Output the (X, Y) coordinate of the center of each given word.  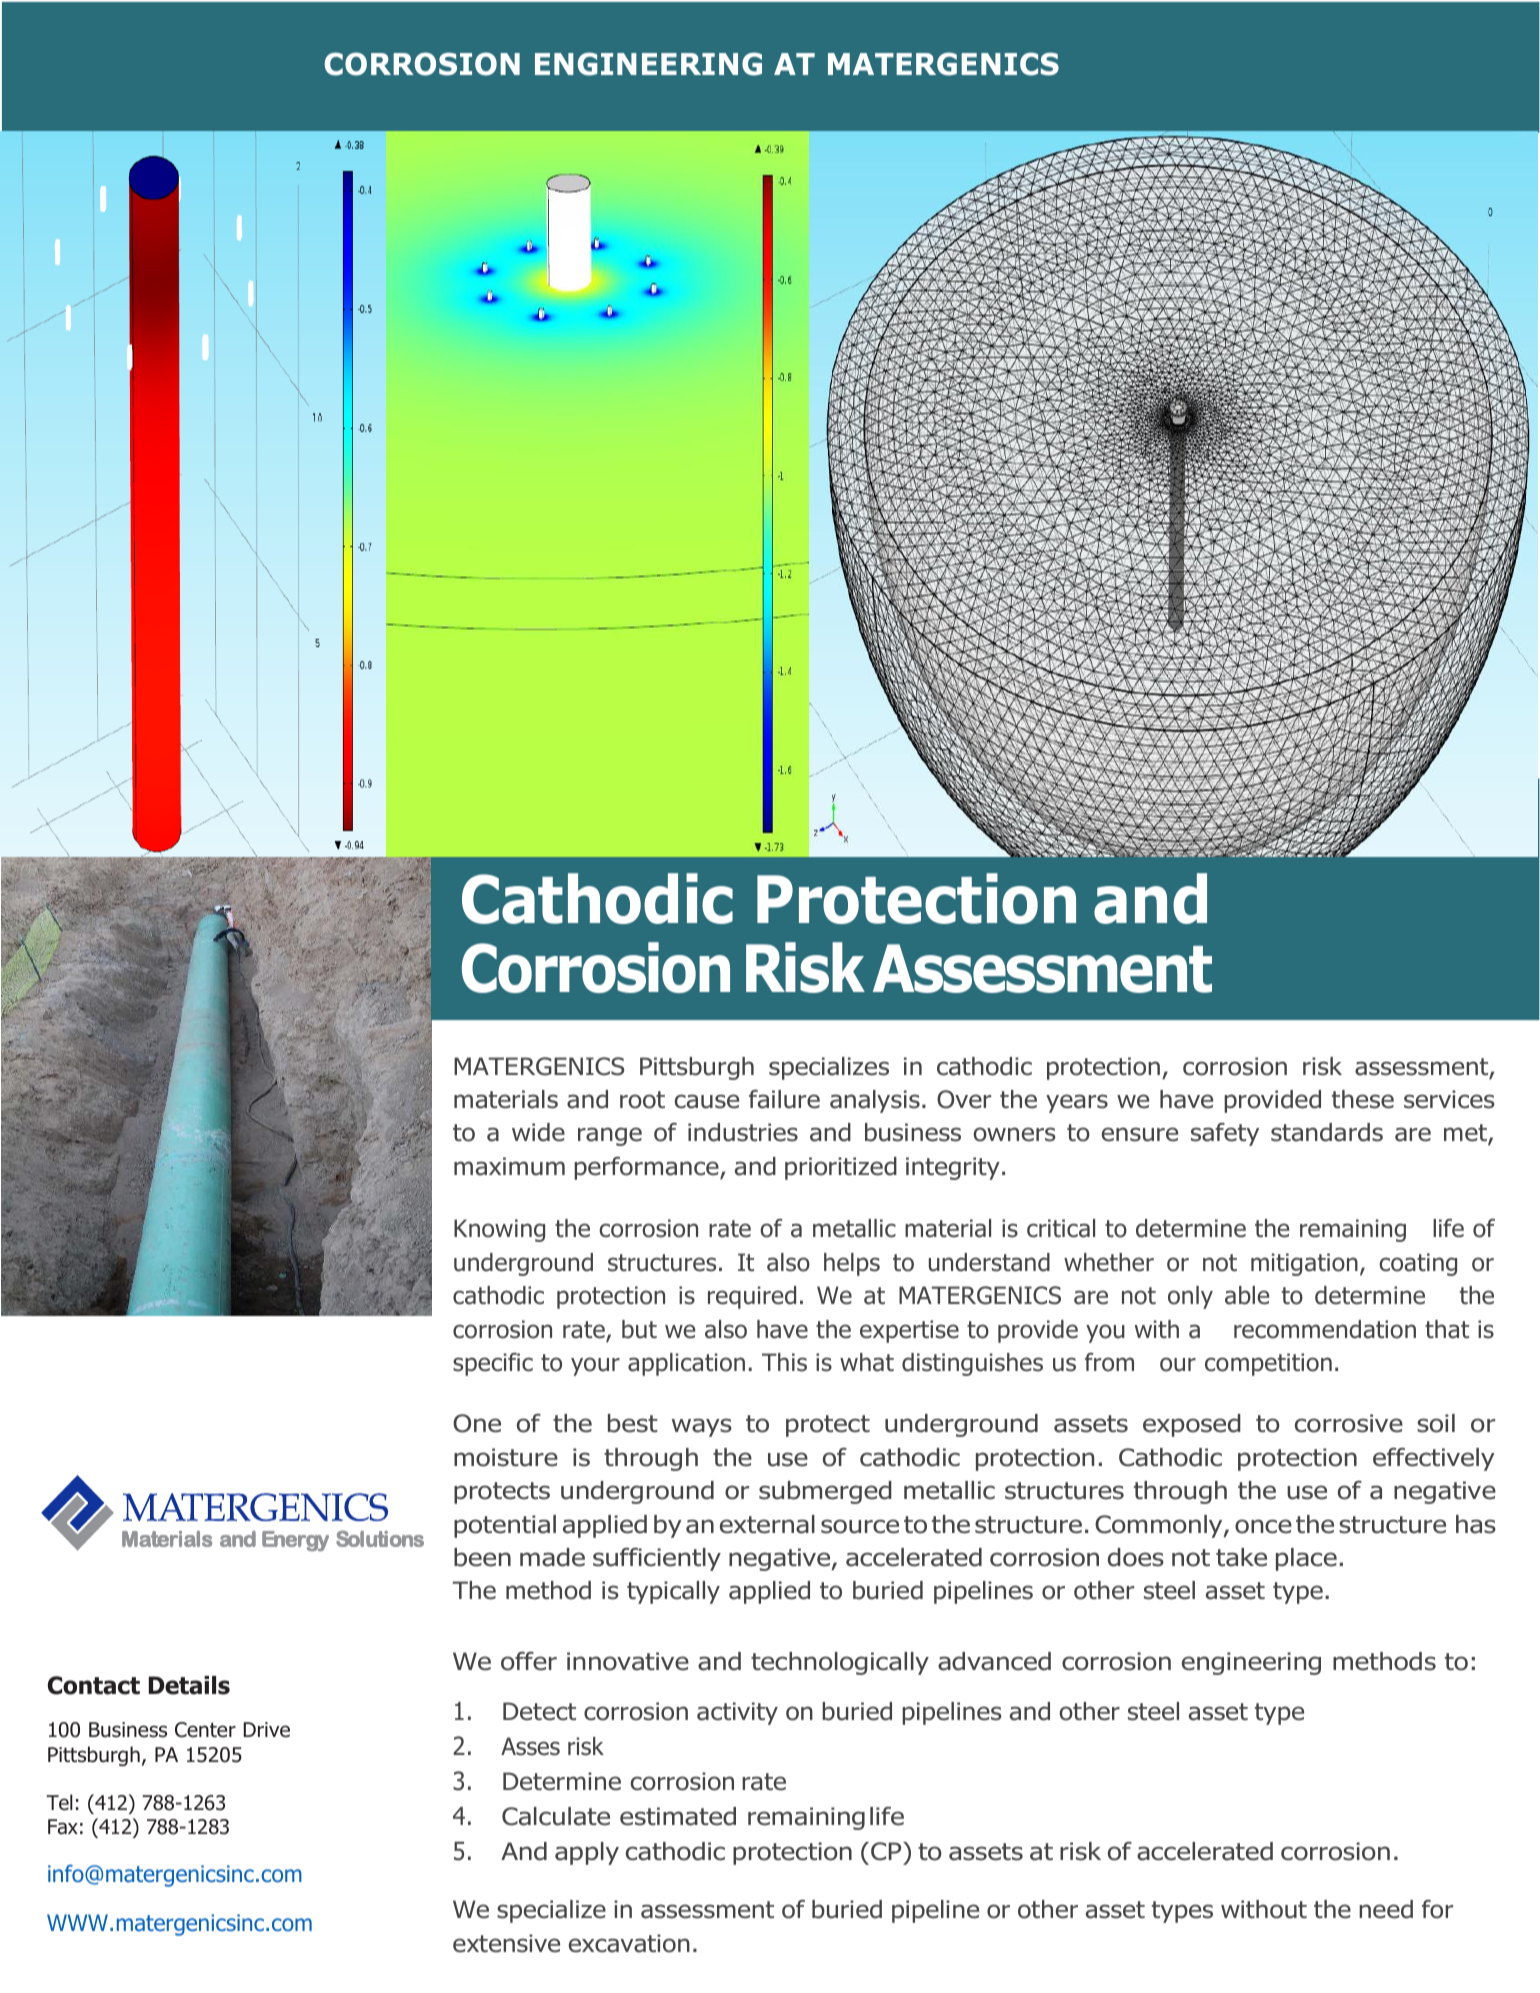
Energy (295, 1541)
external (767, 1524)
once (1263, 1526)
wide (538, 1132)
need (1386, 1909)
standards (1327, 1132)
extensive (506, 1943)
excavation (629, 1943)
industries (743, 1132)
